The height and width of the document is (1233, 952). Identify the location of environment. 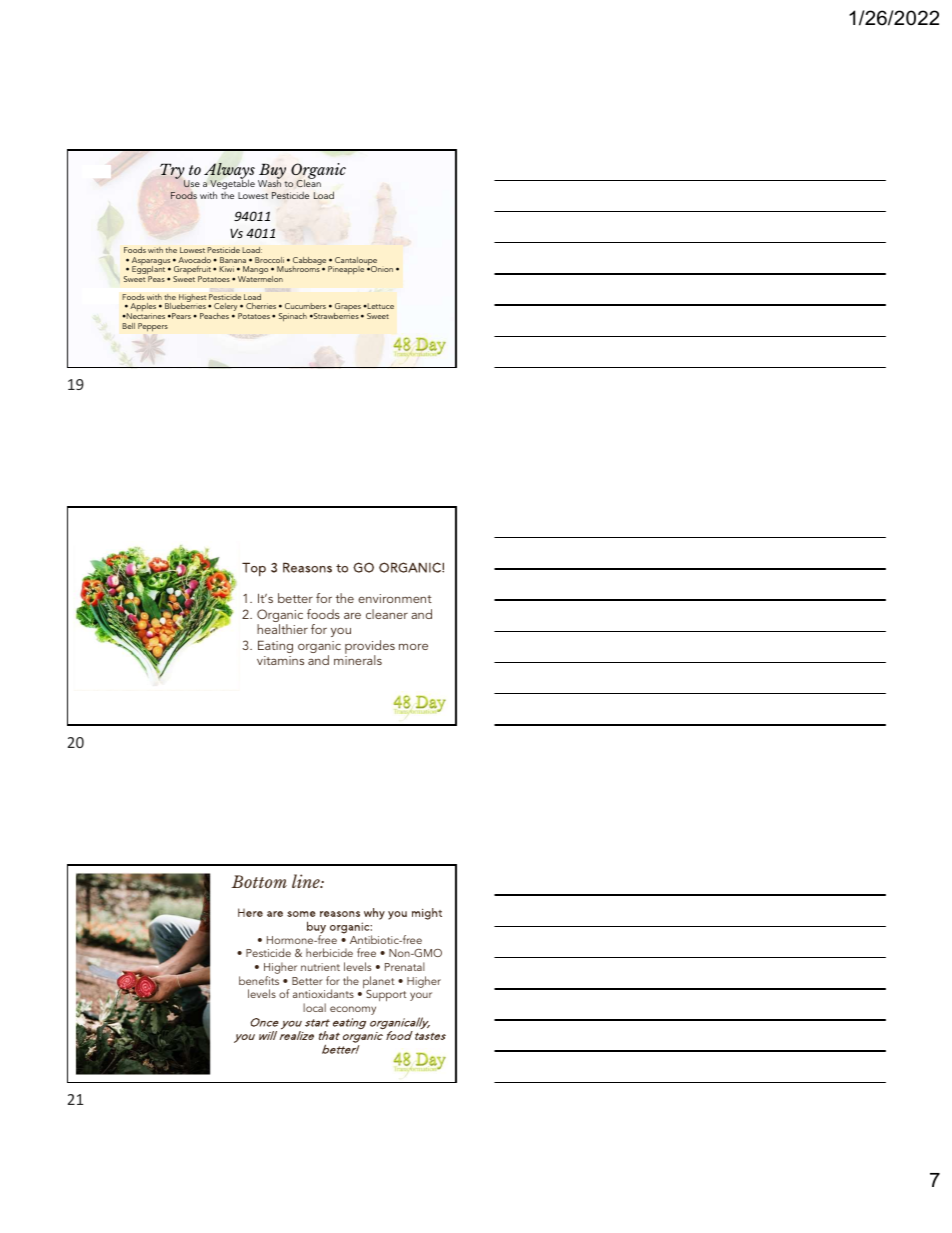
(395, 598).
